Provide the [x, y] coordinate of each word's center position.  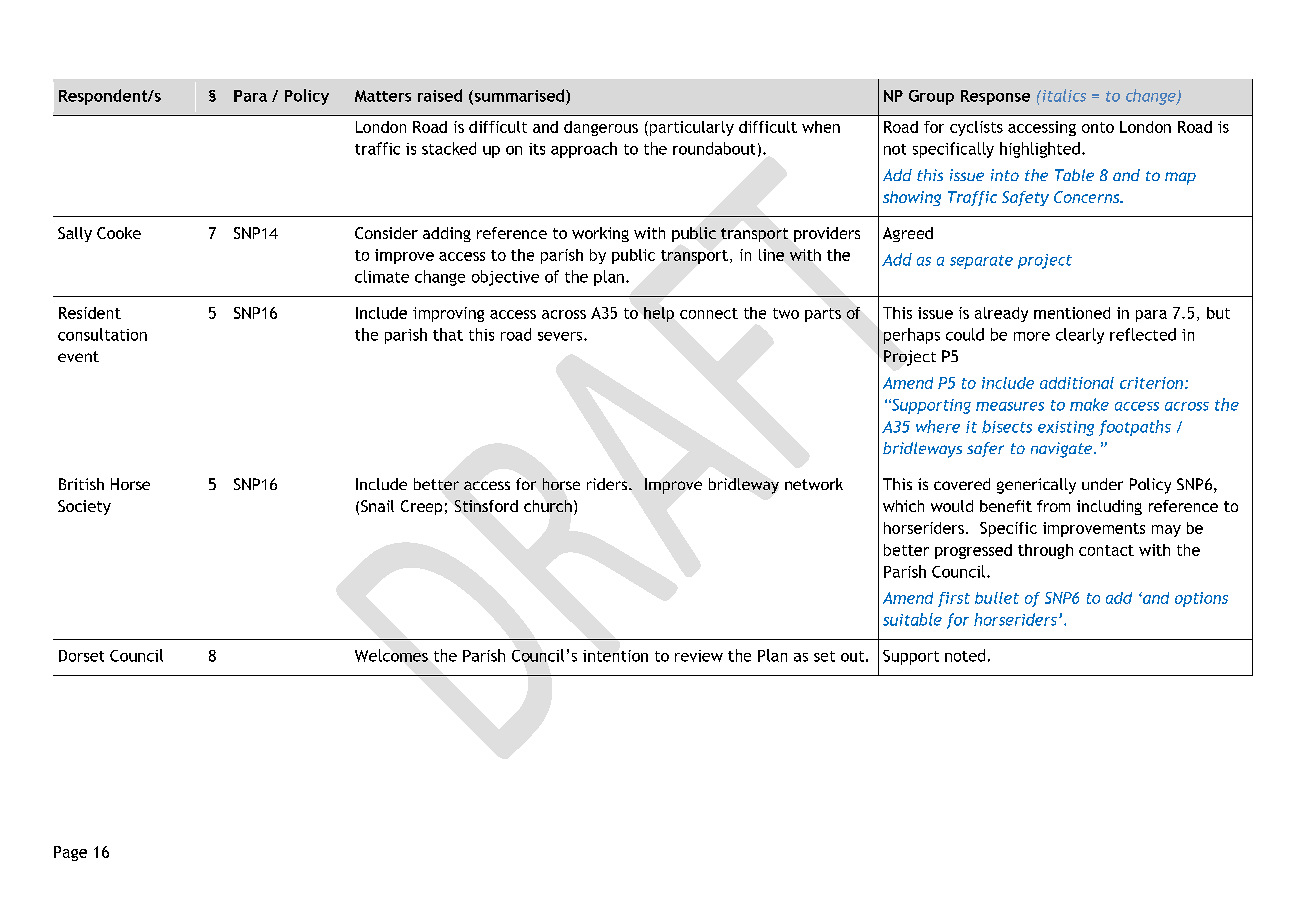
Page [70, 853]
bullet [997, 598]
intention [615, 656]
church [548, 506]
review [699, 656]
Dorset [81, 656]
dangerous [601, 128]
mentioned [1072, 313]
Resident [90, 313]
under [1102, 484]
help [659, 314]
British [81, 484]
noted [965, 655]
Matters [383, 96]
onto [1098, 127]
